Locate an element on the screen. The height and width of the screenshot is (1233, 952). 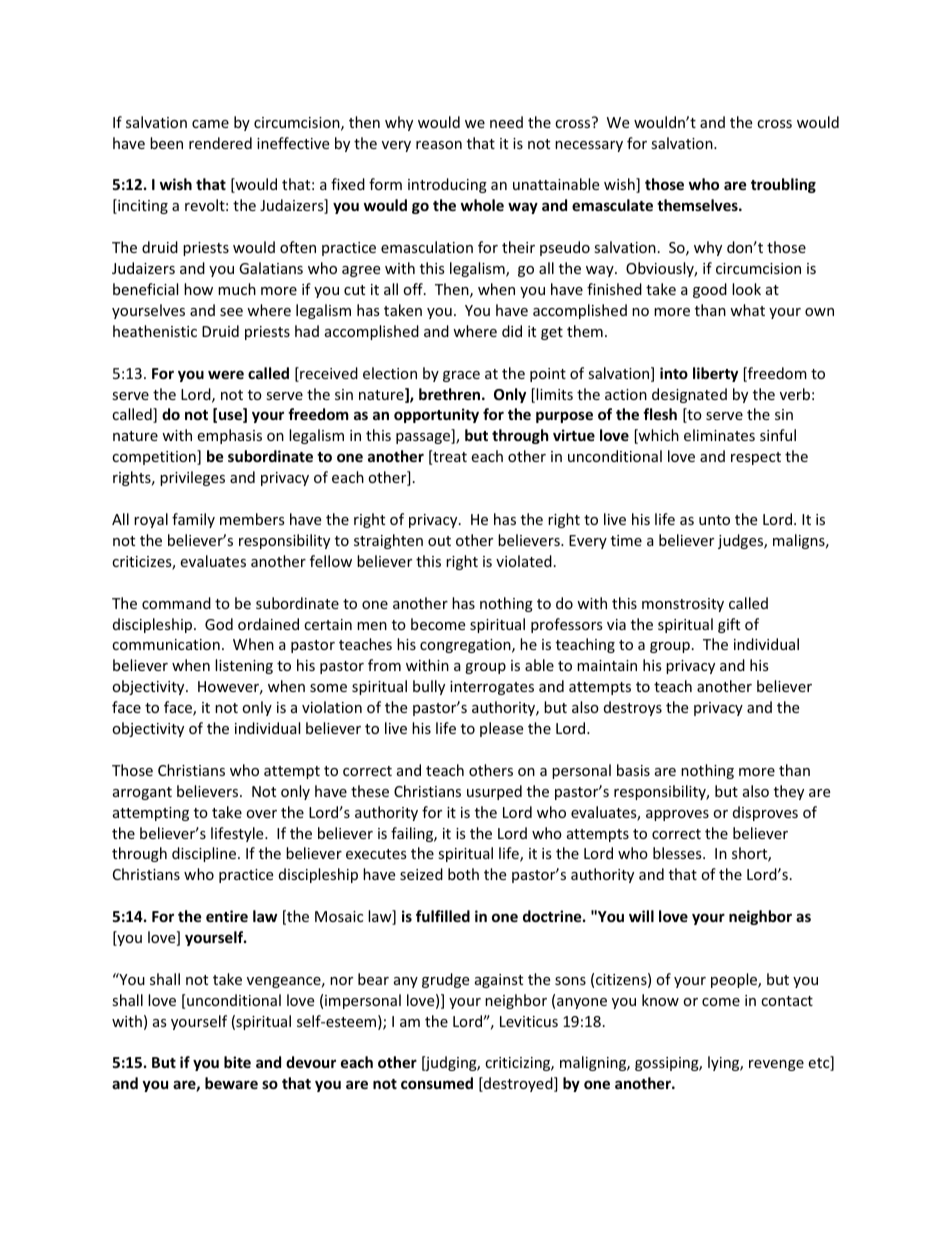
please is located at coordinates (501, 729).
